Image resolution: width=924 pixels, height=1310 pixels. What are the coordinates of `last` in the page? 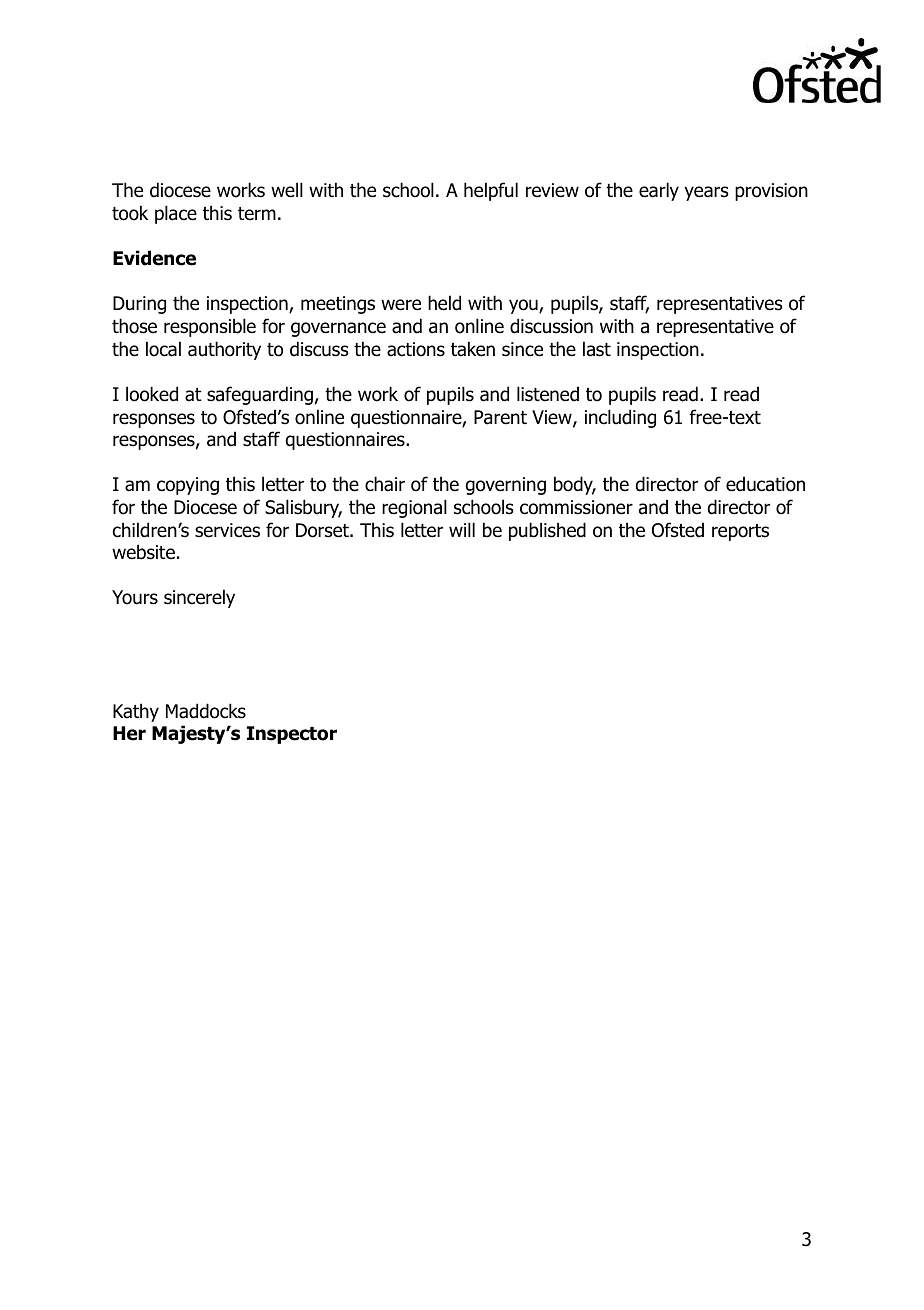 It's located at (597, 349).
